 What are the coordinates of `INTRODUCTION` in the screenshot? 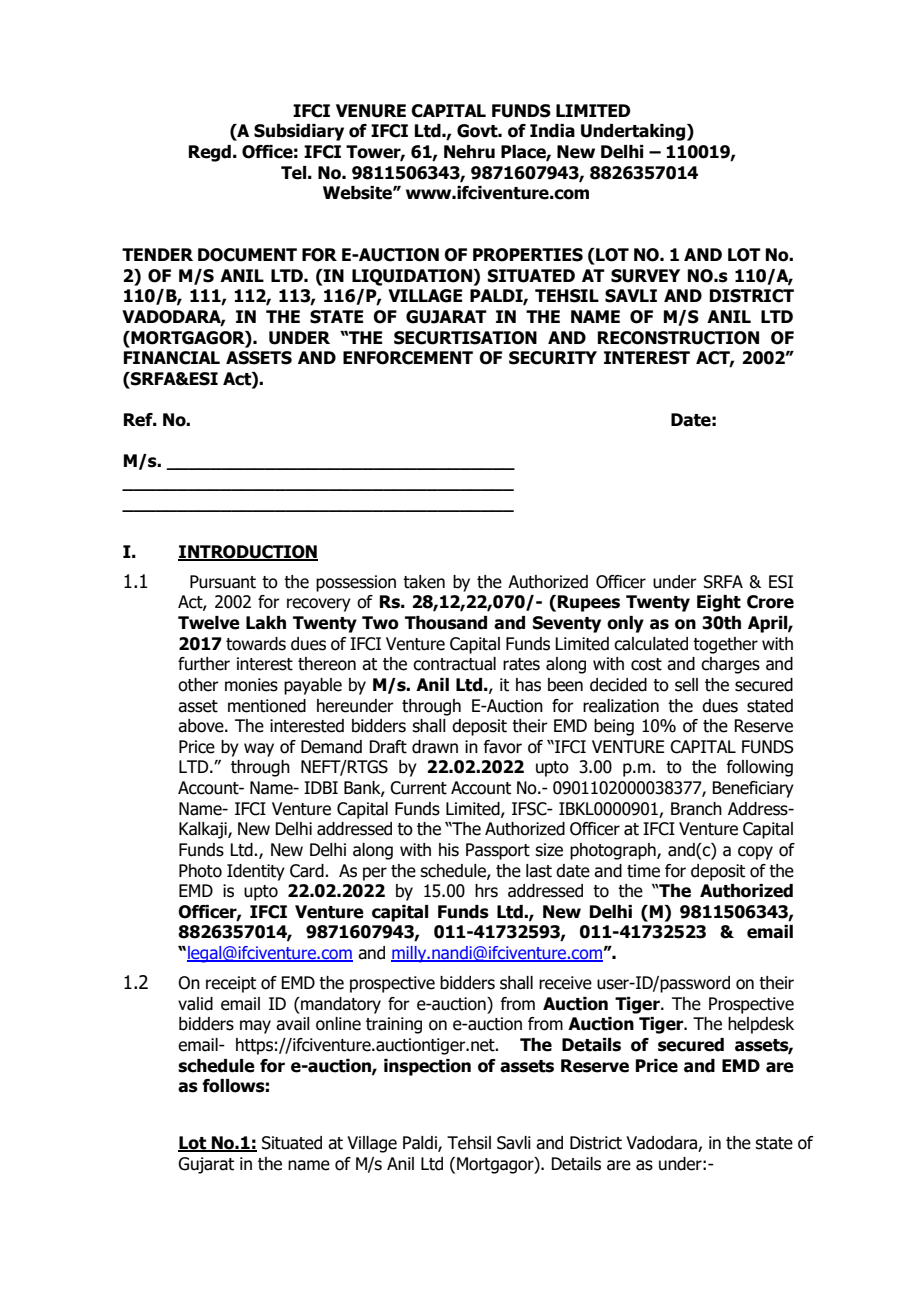 It's located at (248, 553).
